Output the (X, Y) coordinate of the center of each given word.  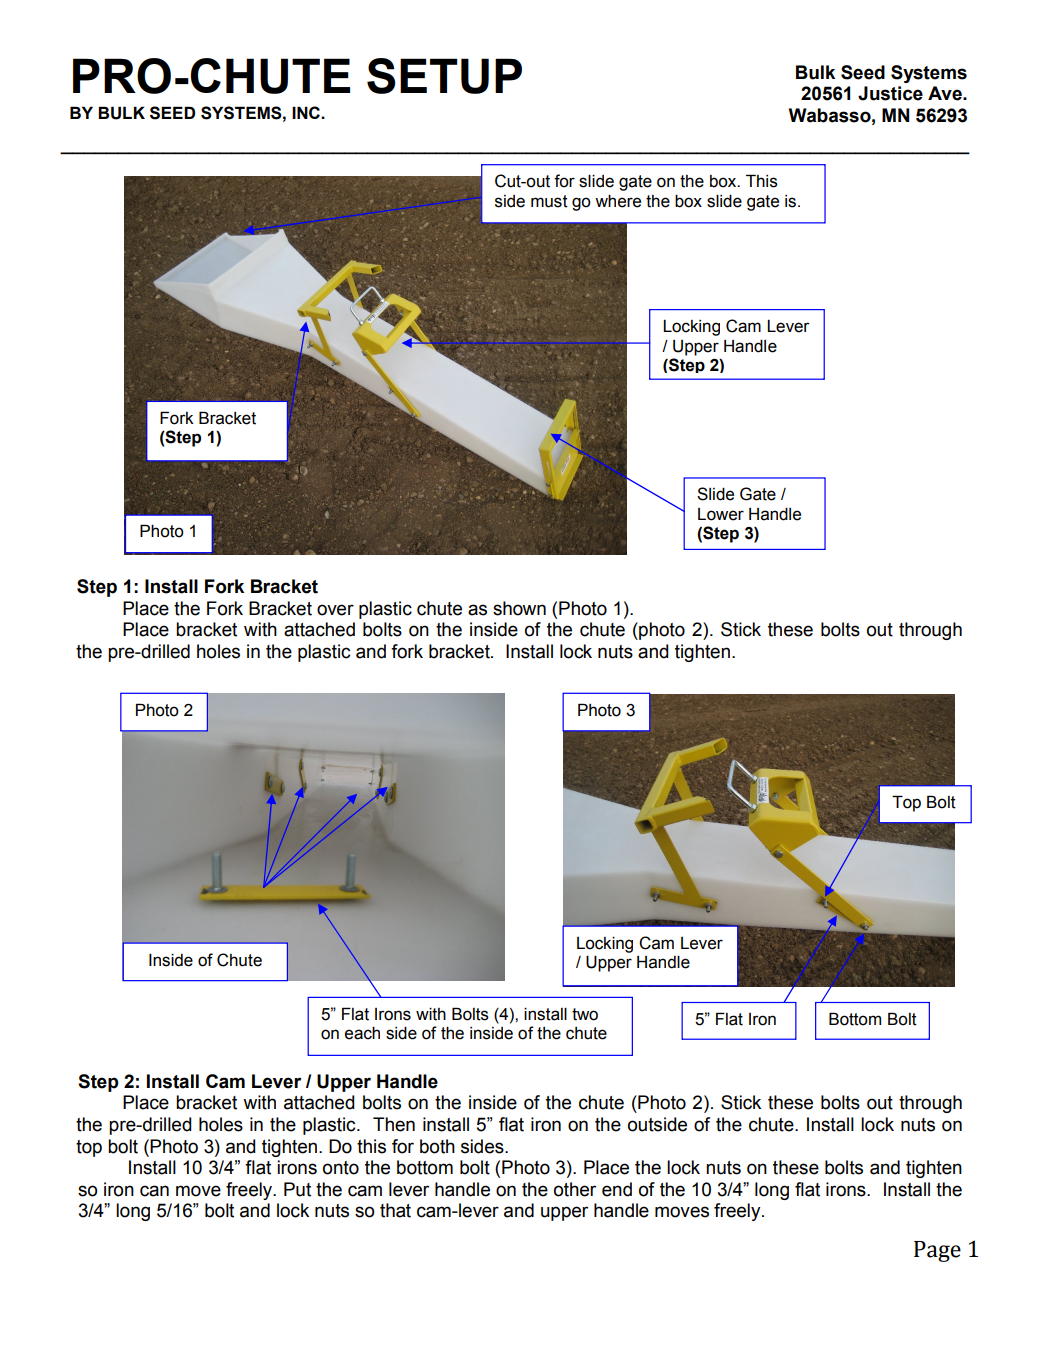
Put (297, 1189)
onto (341, 1168)
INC (307, 112)
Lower (721, 514)
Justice (890, 93)
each (362, 1033)
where (618, 201)
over (335, 610)
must (549, 201)
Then (394, 1124)
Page (937, 1251)
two (585, 1014)
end (617, 1189)
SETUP (444, 76)
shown (519, 608)
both (437, 1146)
